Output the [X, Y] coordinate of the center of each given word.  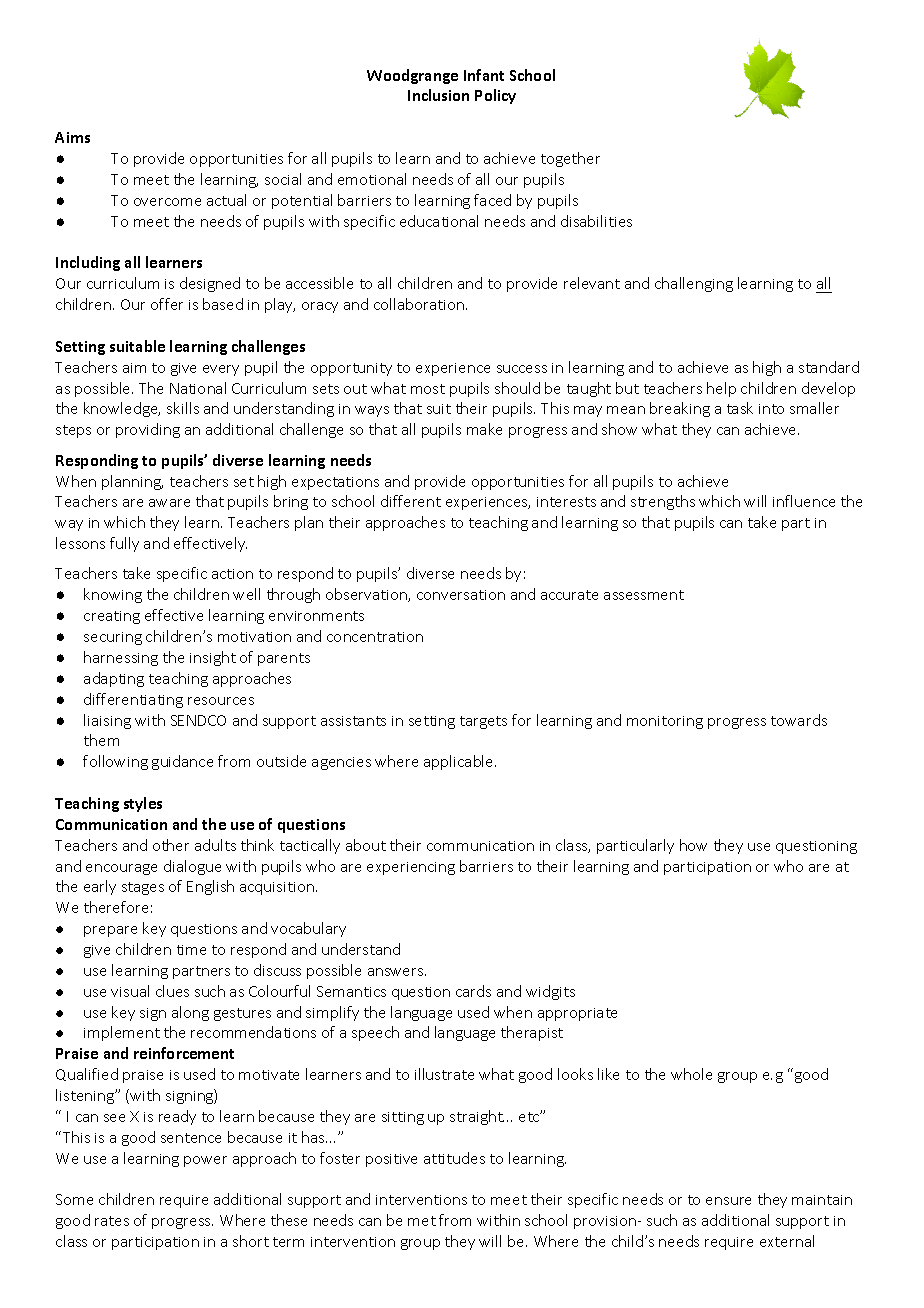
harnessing [121, 658]
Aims [72, 137]
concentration [375, 637]
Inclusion [438, 95]
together [570, 159]
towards [799, 720]
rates [112, 1221]
